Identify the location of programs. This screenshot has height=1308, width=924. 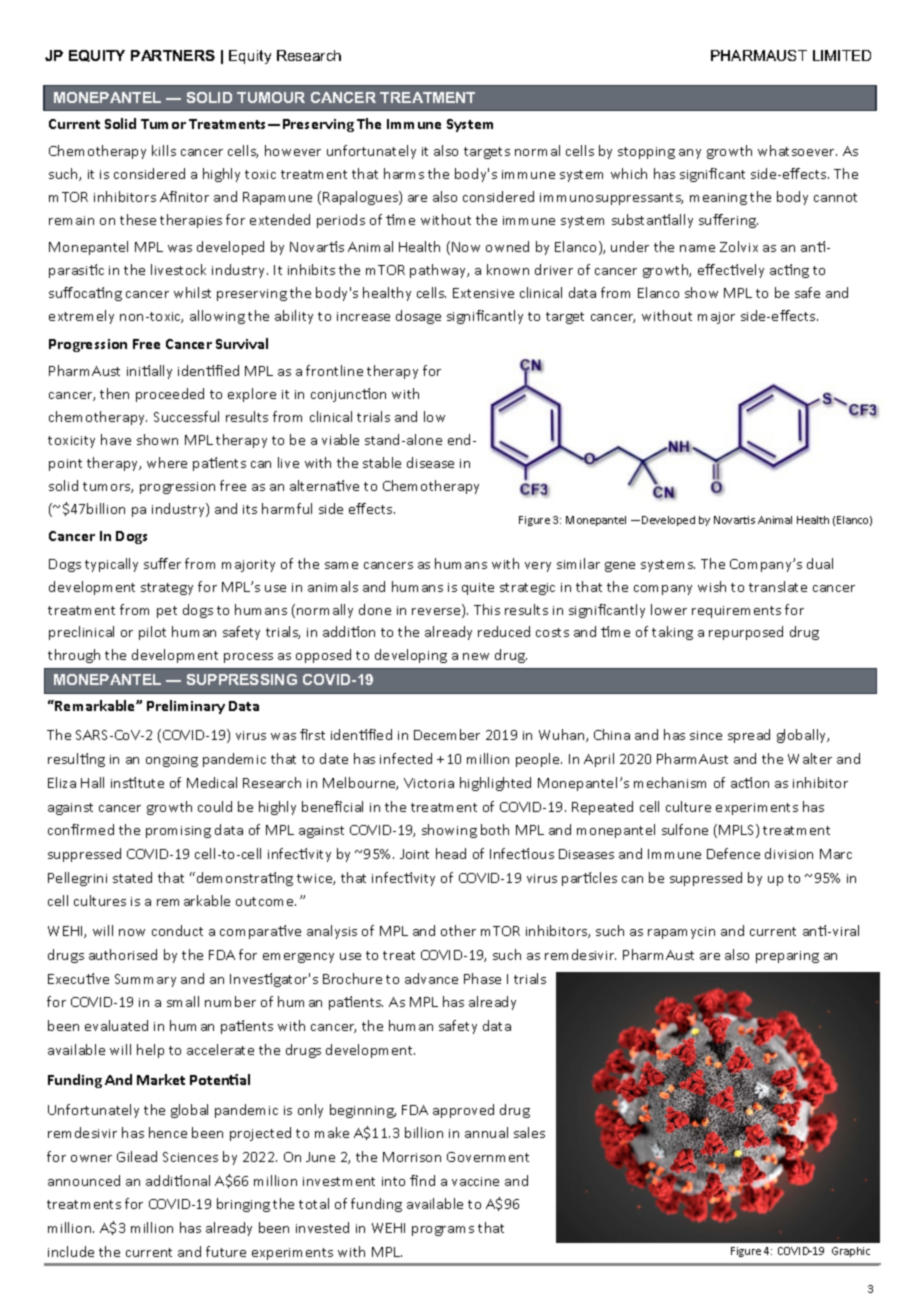
(443, 1231).
